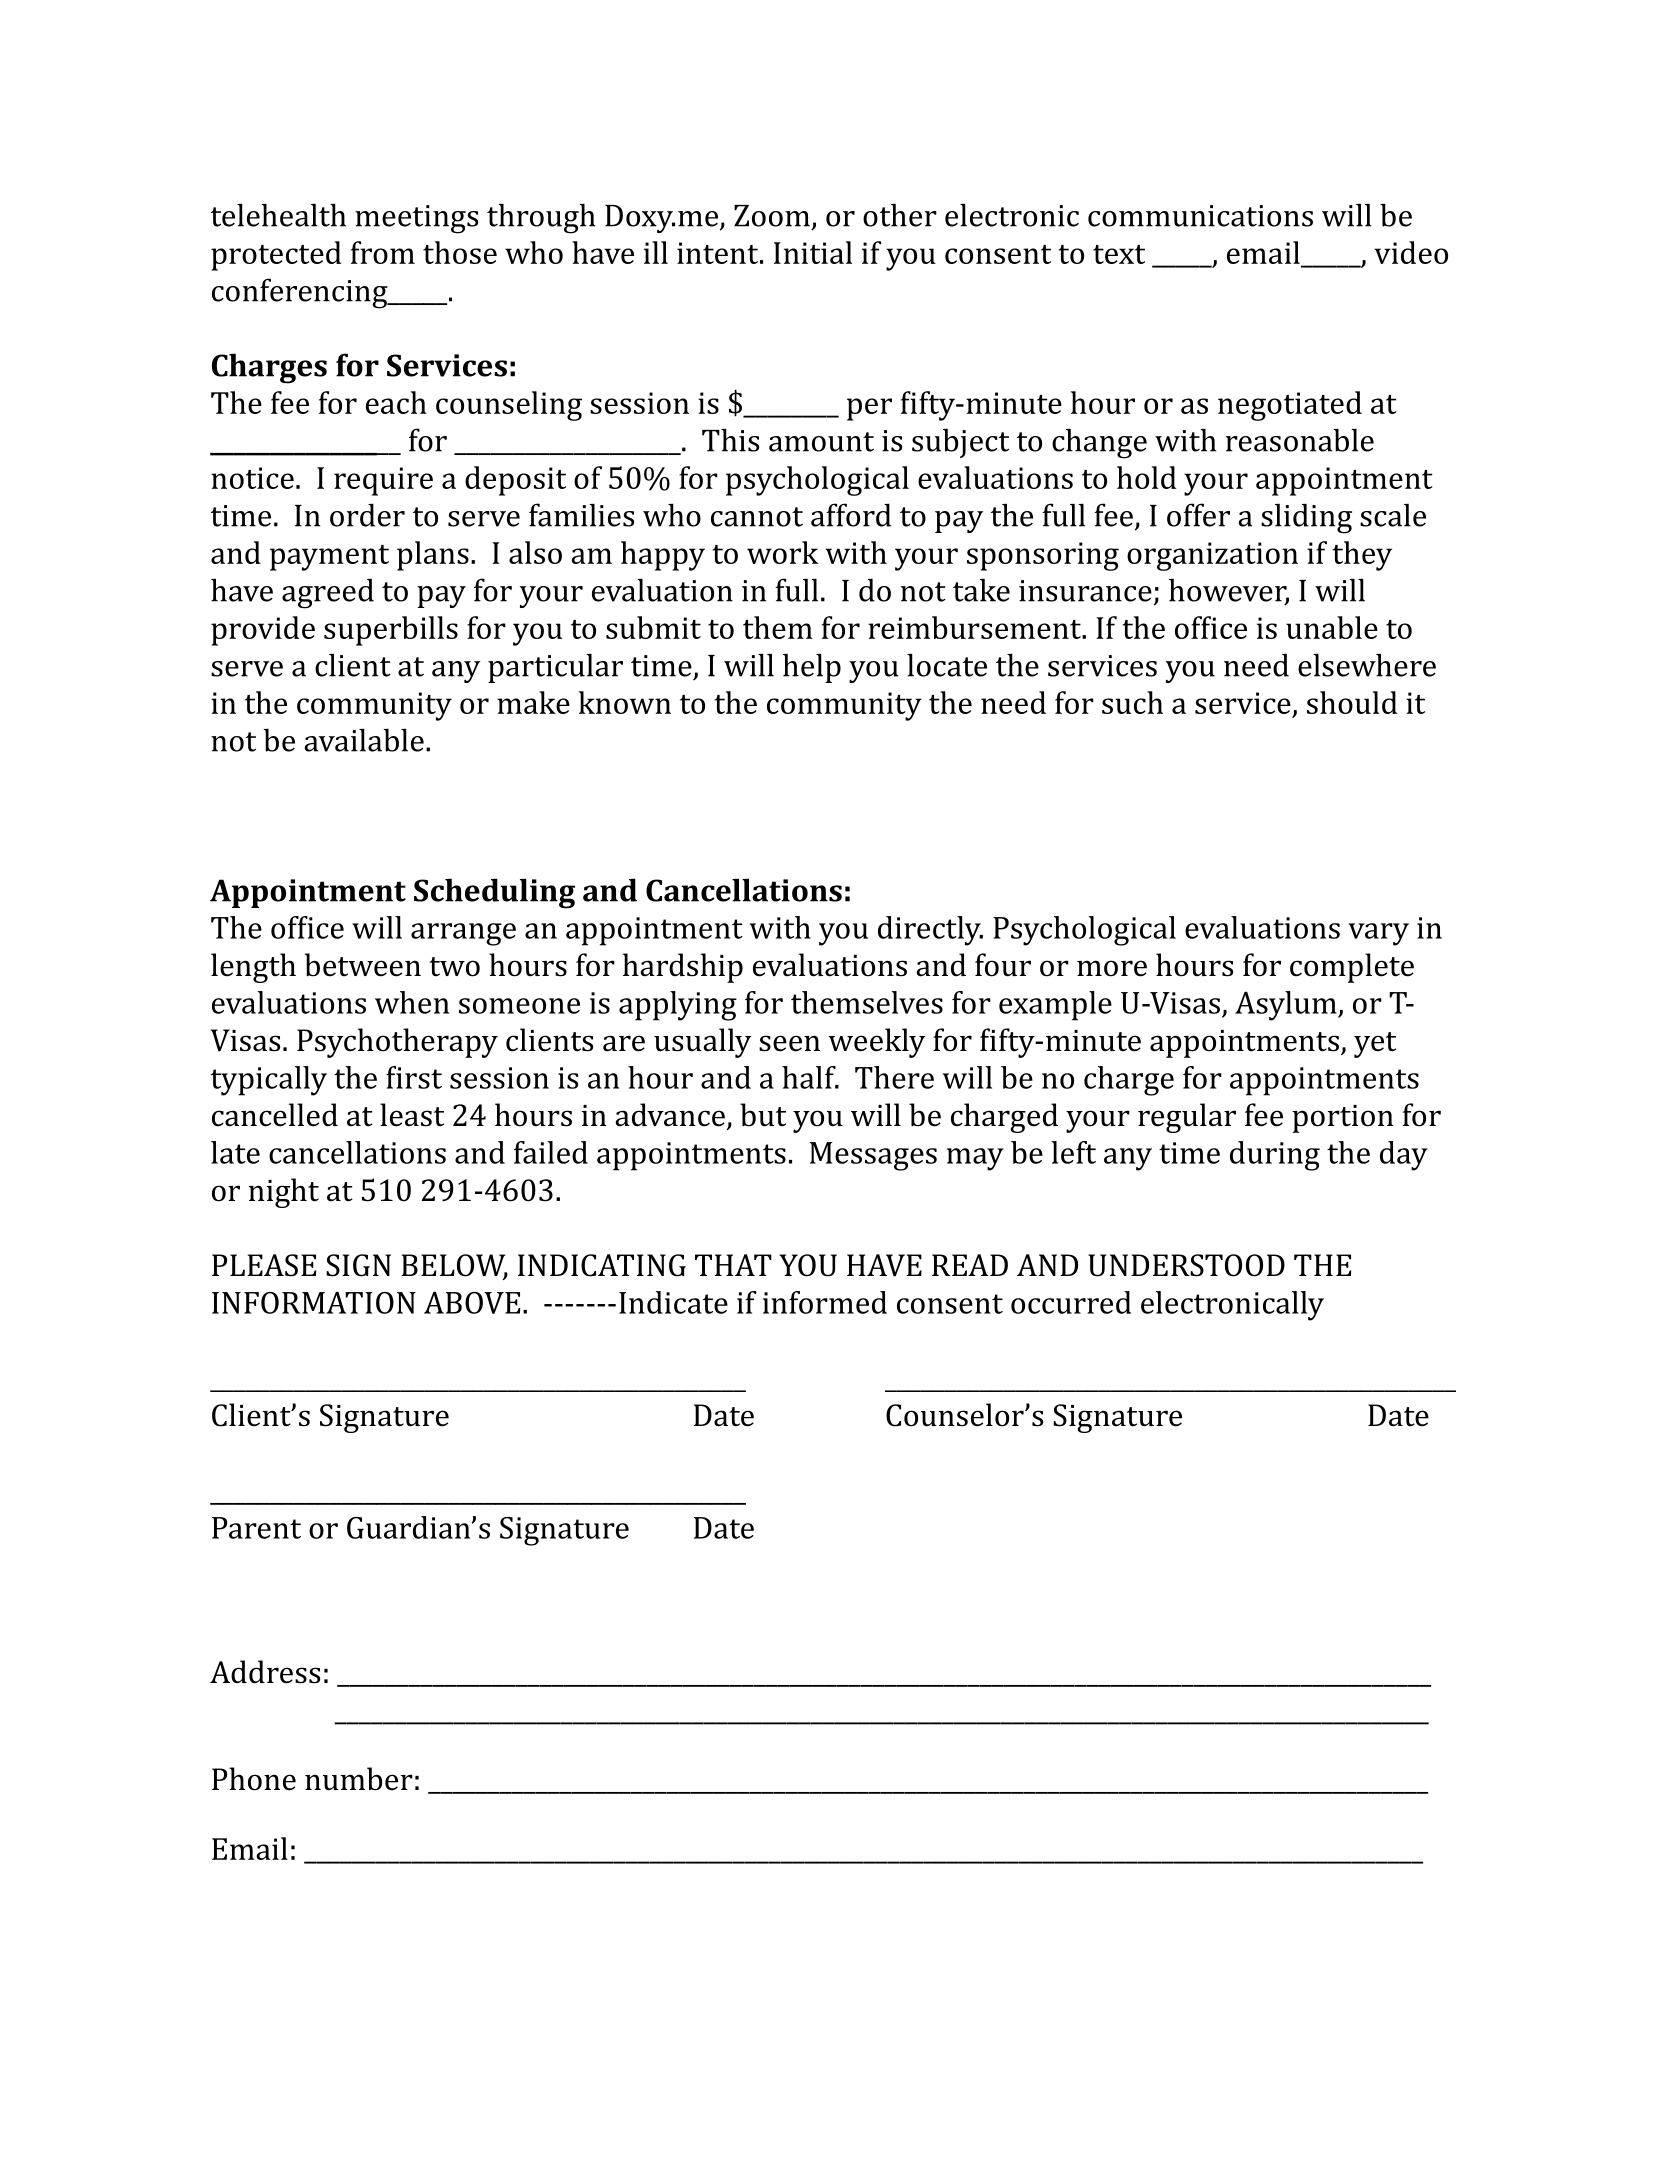 This page has width=1673, height=2166. What do you see at coordinates (383, 252) in the page?
I see `from` at bounding box center [383, 252].
